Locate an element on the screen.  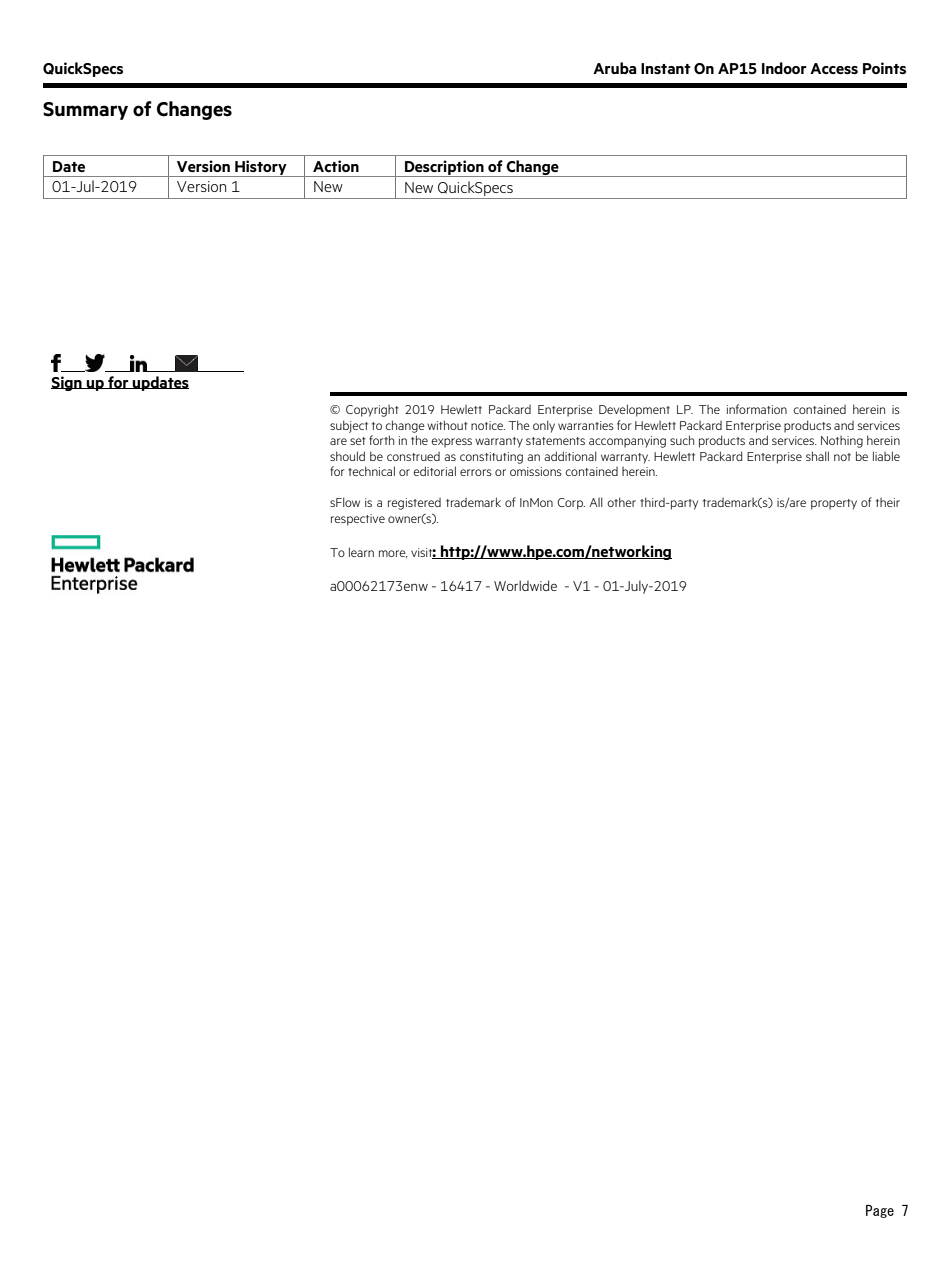
learn is located at coordinates (361, 552).
